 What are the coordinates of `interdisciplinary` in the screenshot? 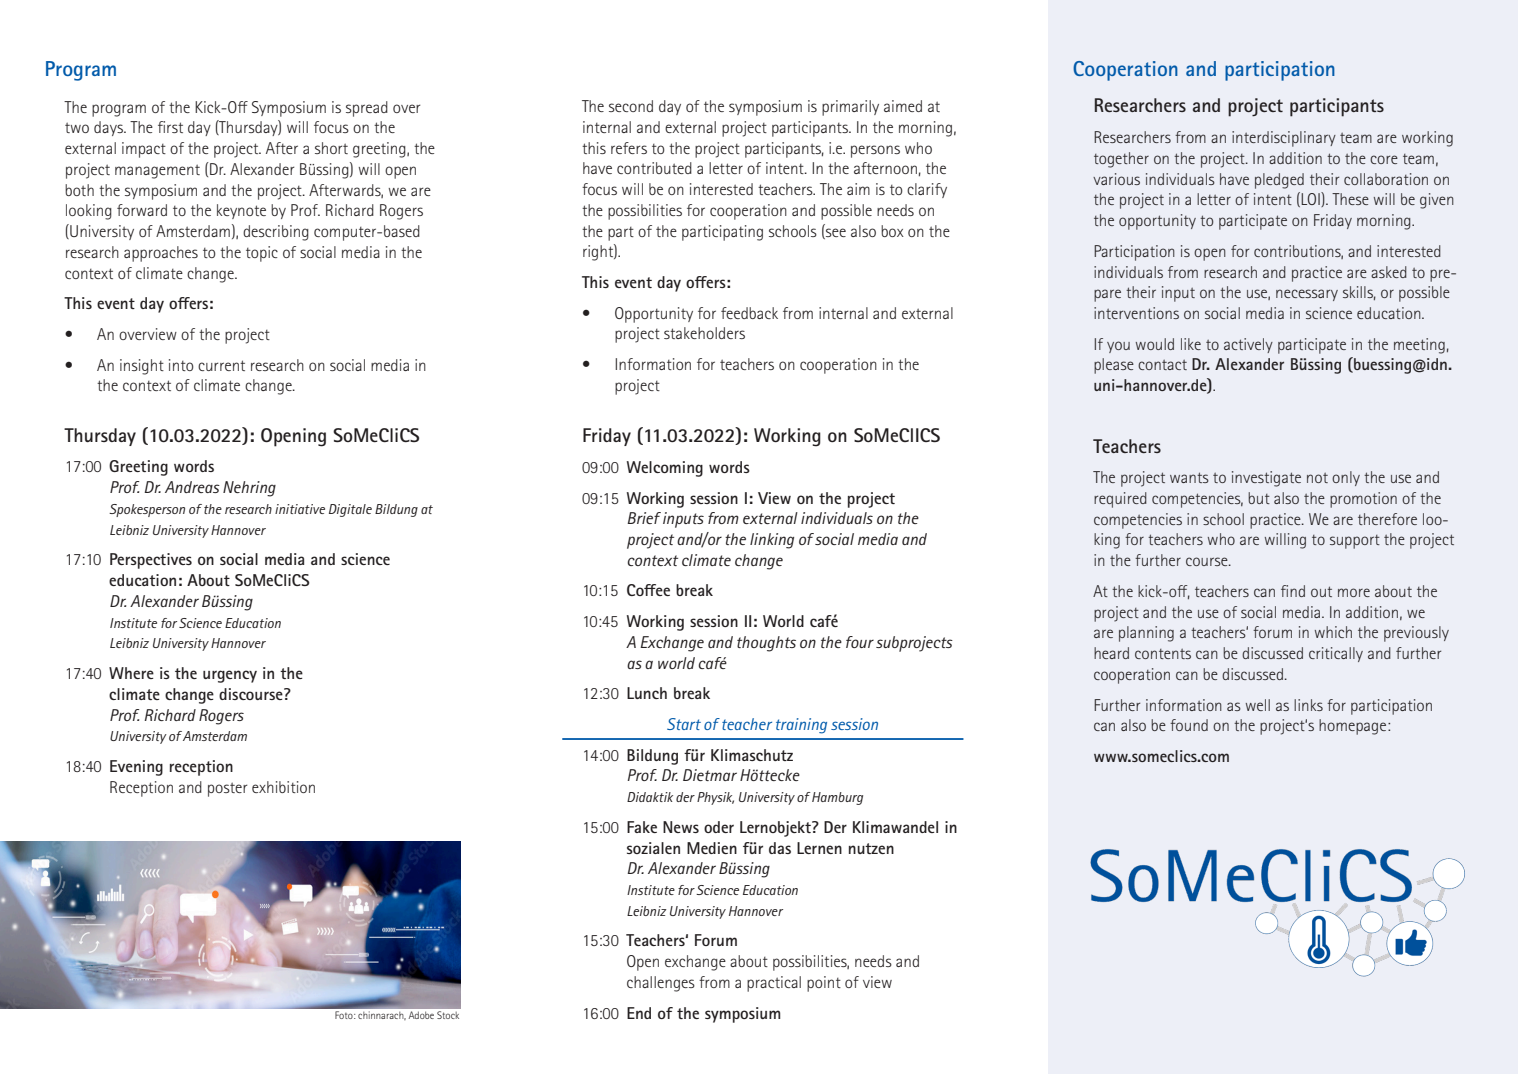 It's located at (1284, 139).
